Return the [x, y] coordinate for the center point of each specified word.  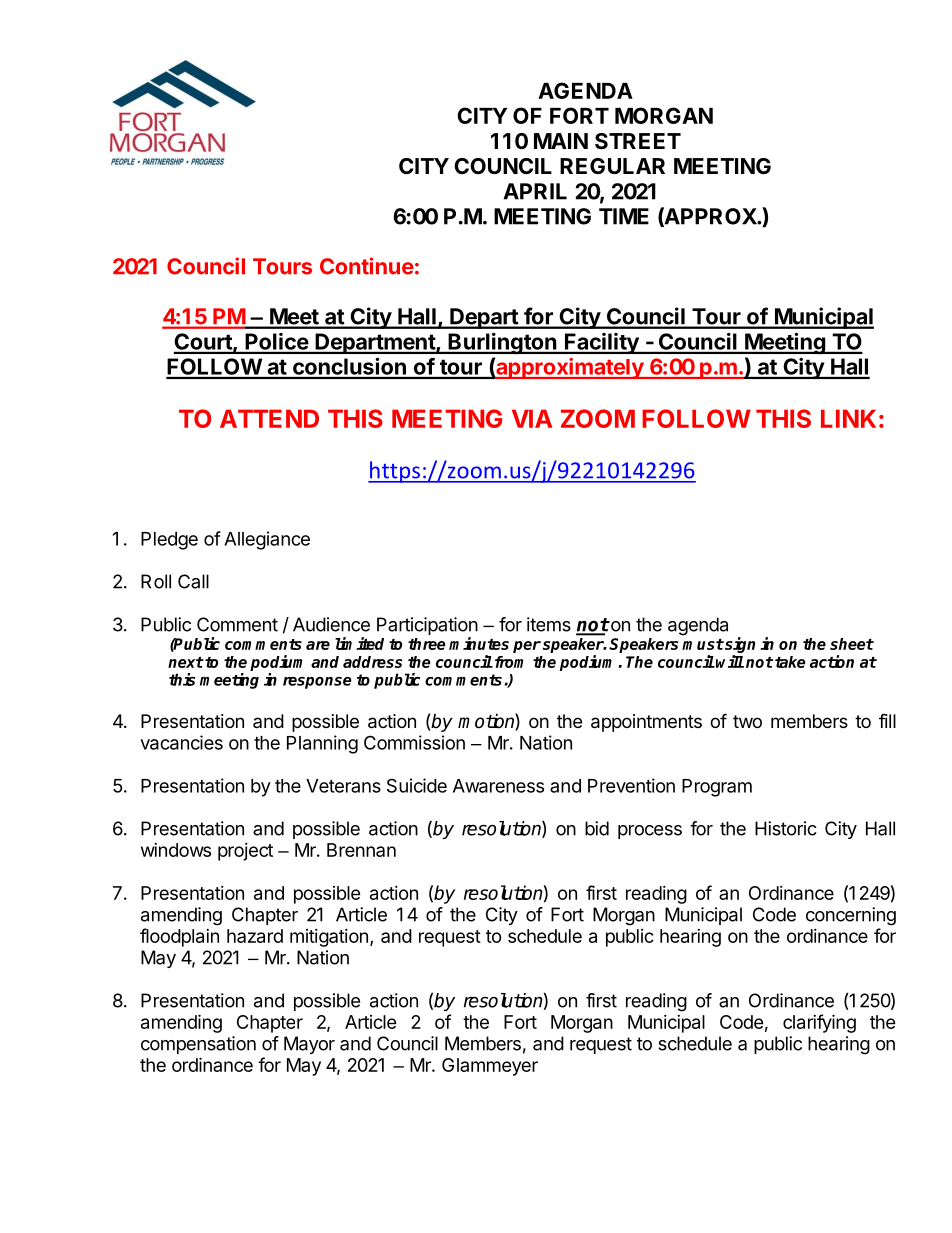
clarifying [819, 1023]
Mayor [309, 1045]
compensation [198, 1045]
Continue [367, 266]
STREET [638, 141]
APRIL [535, 191]
